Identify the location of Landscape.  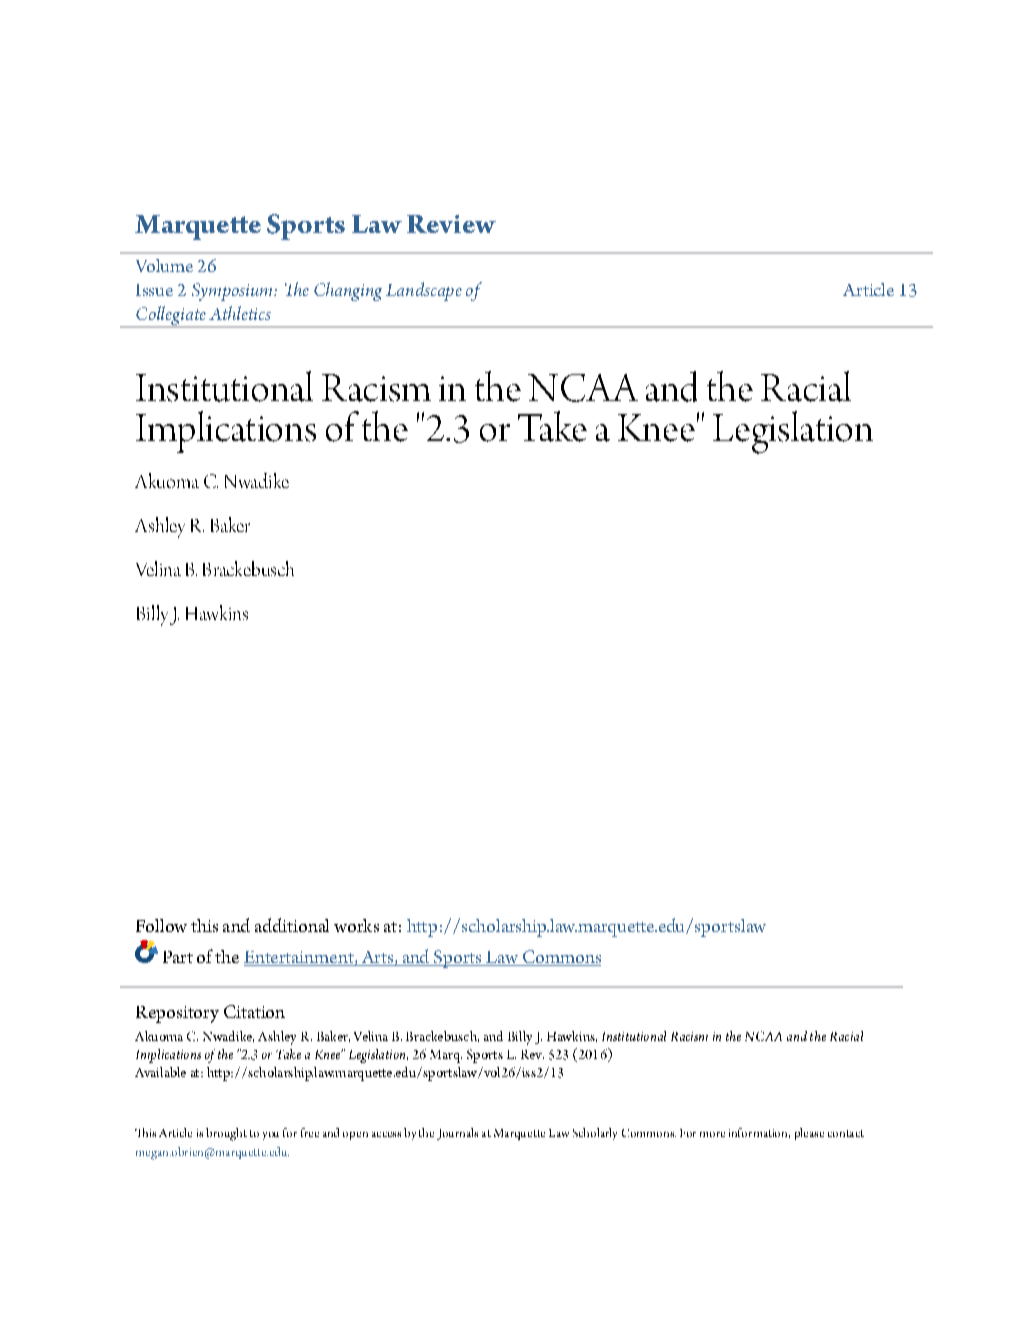
(424, 291).
